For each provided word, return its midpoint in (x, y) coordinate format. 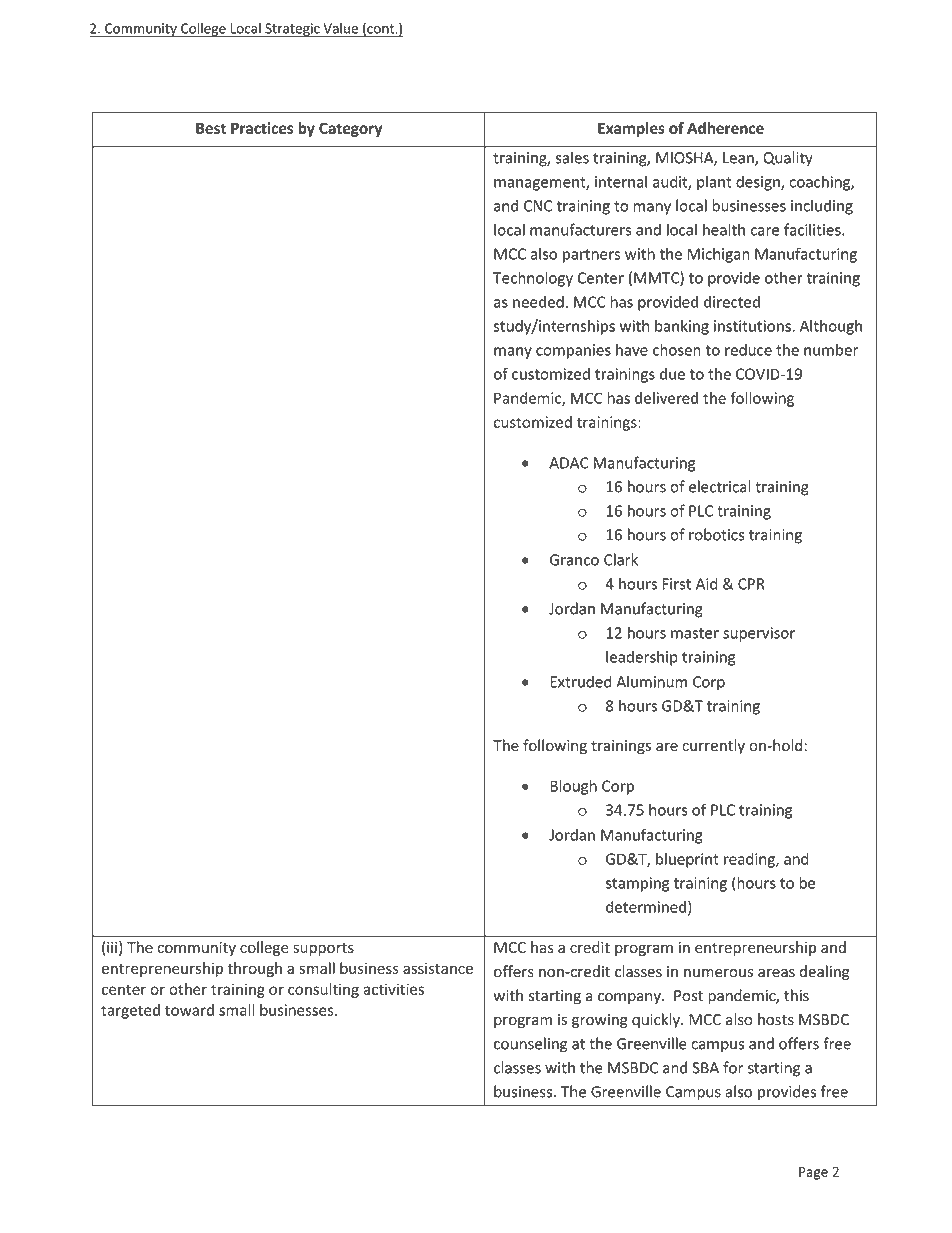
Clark (621, 559)
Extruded (580, 681)
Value (341, 28)
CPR (751, 584)
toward (189, 1010)
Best (211, 128)
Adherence (725, 128)
